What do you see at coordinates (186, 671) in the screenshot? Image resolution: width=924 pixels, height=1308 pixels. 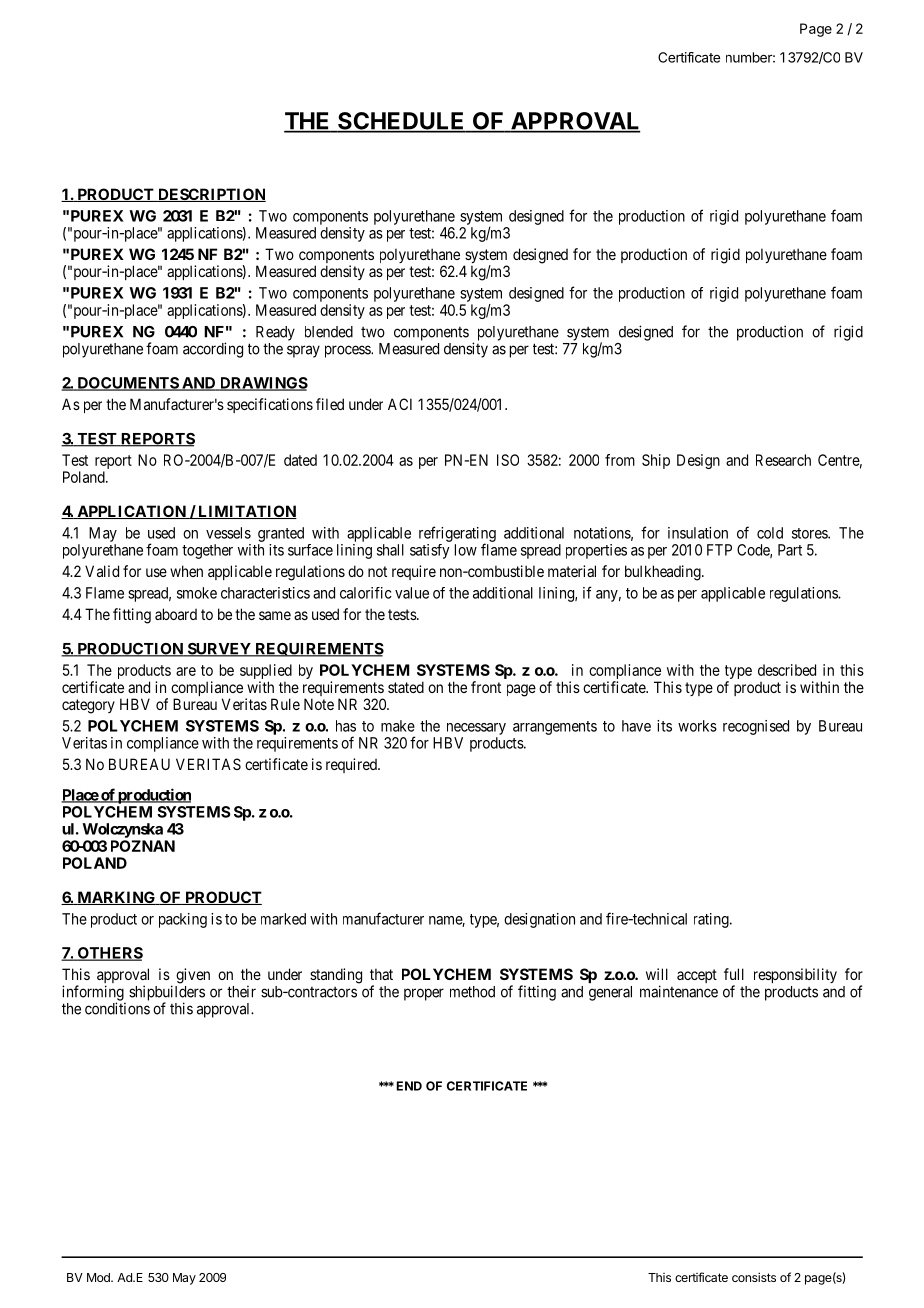 I see `are` at bounding box center [186, 671].
